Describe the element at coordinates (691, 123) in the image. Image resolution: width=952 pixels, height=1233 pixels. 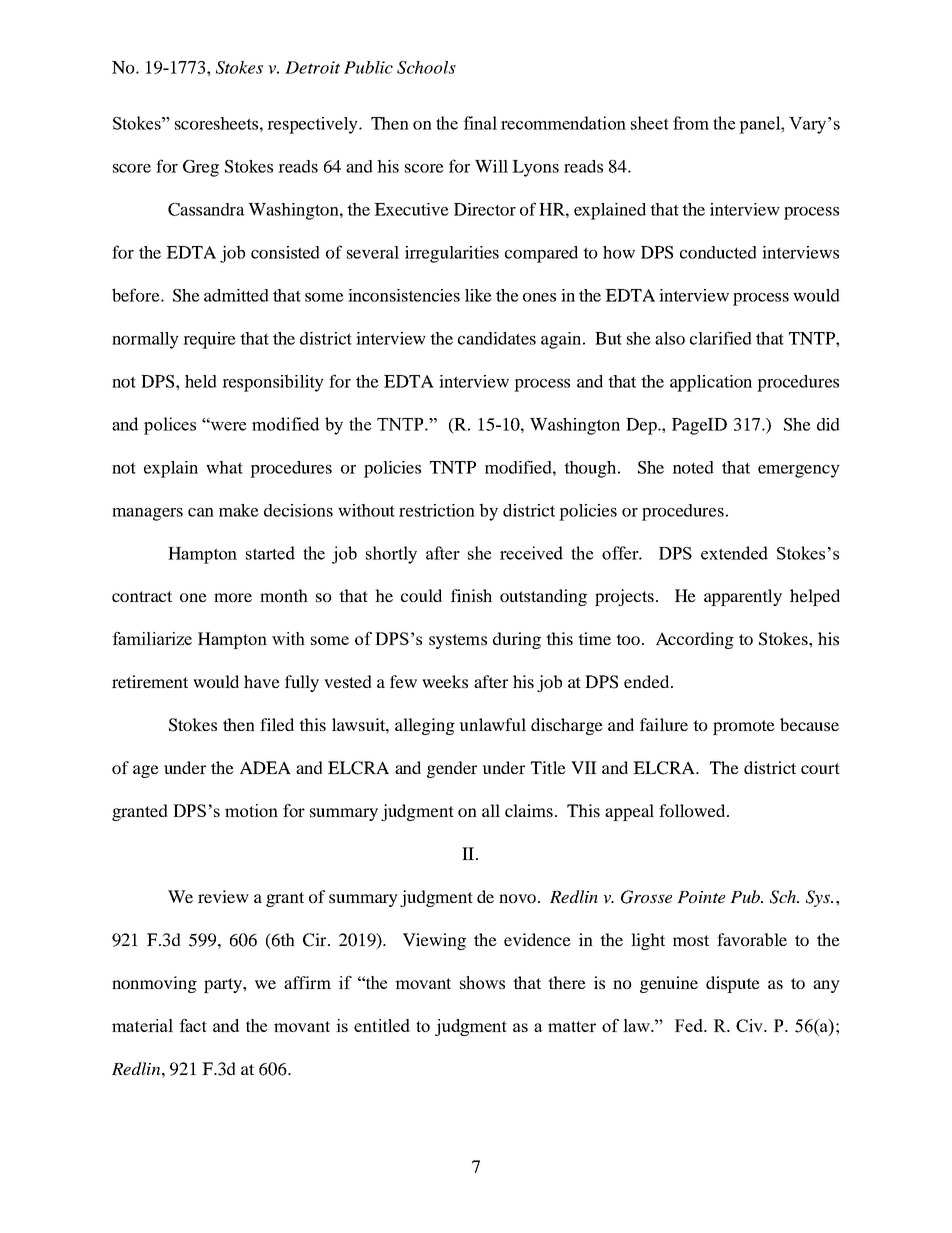
I see `from` at that location.
